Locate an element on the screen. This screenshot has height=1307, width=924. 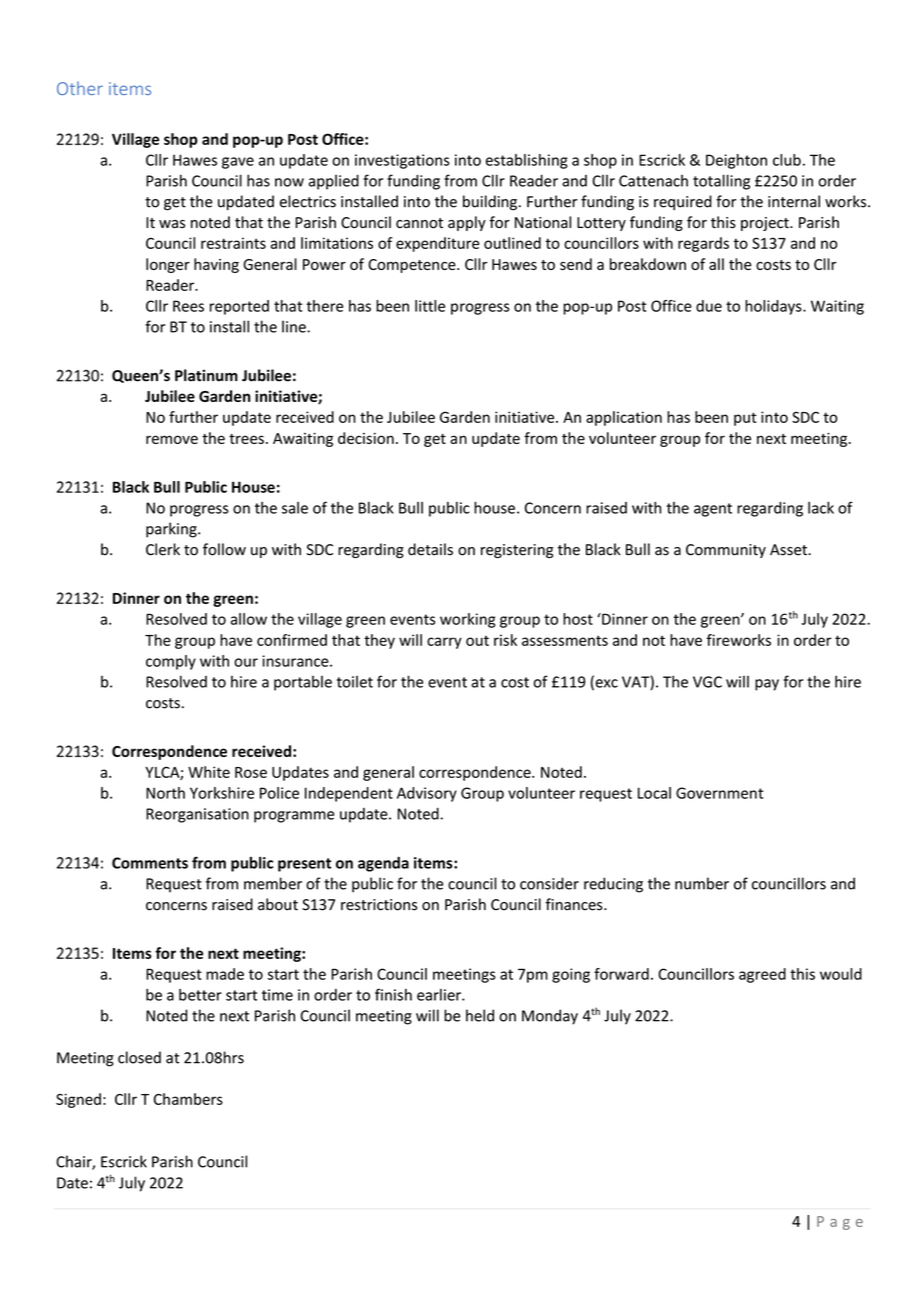
held is located at coordinates (480, 1015).
